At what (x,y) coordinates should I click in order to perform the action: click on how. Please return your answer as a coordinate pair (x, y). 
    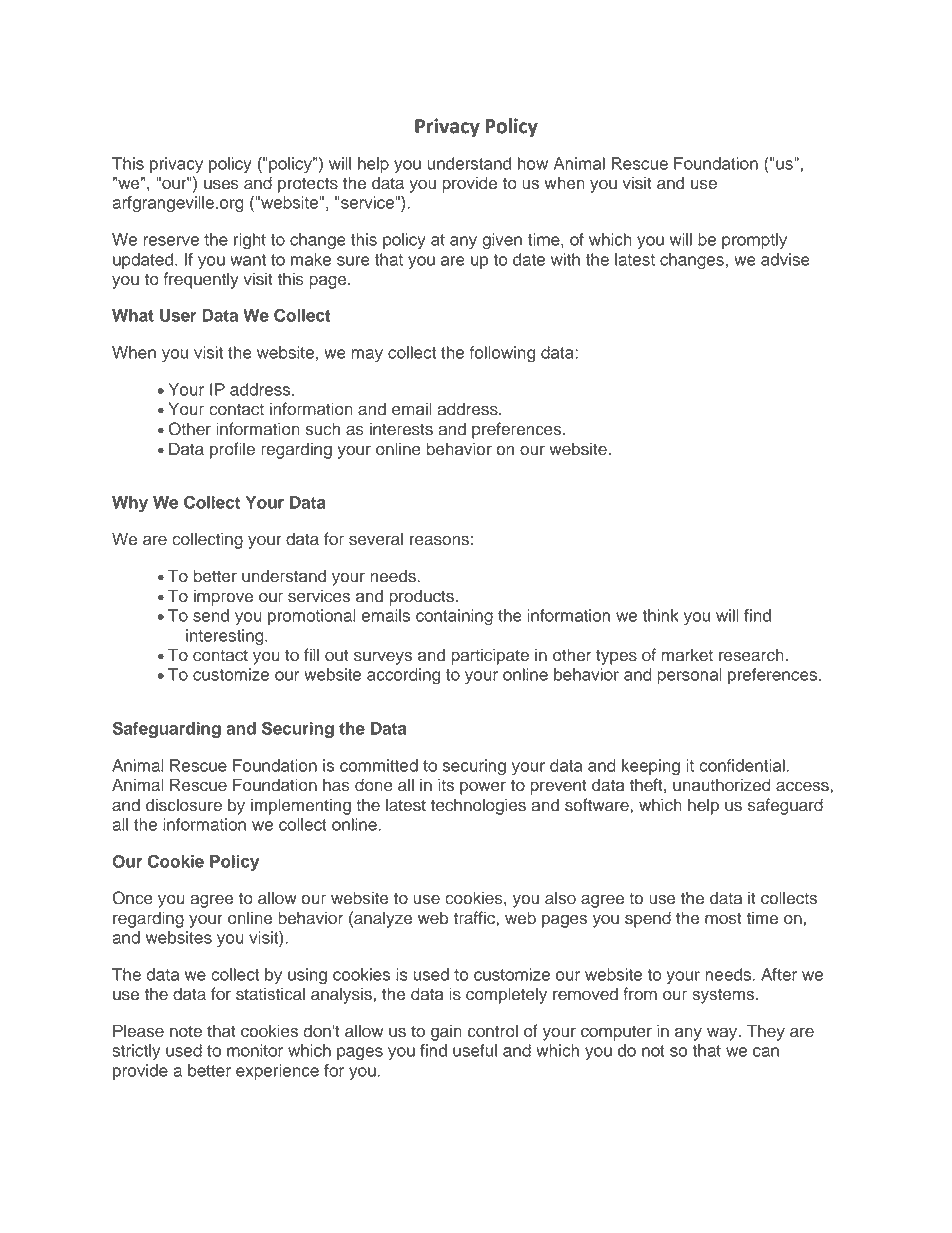
    Looking at the image, I should click on (533, 163).
